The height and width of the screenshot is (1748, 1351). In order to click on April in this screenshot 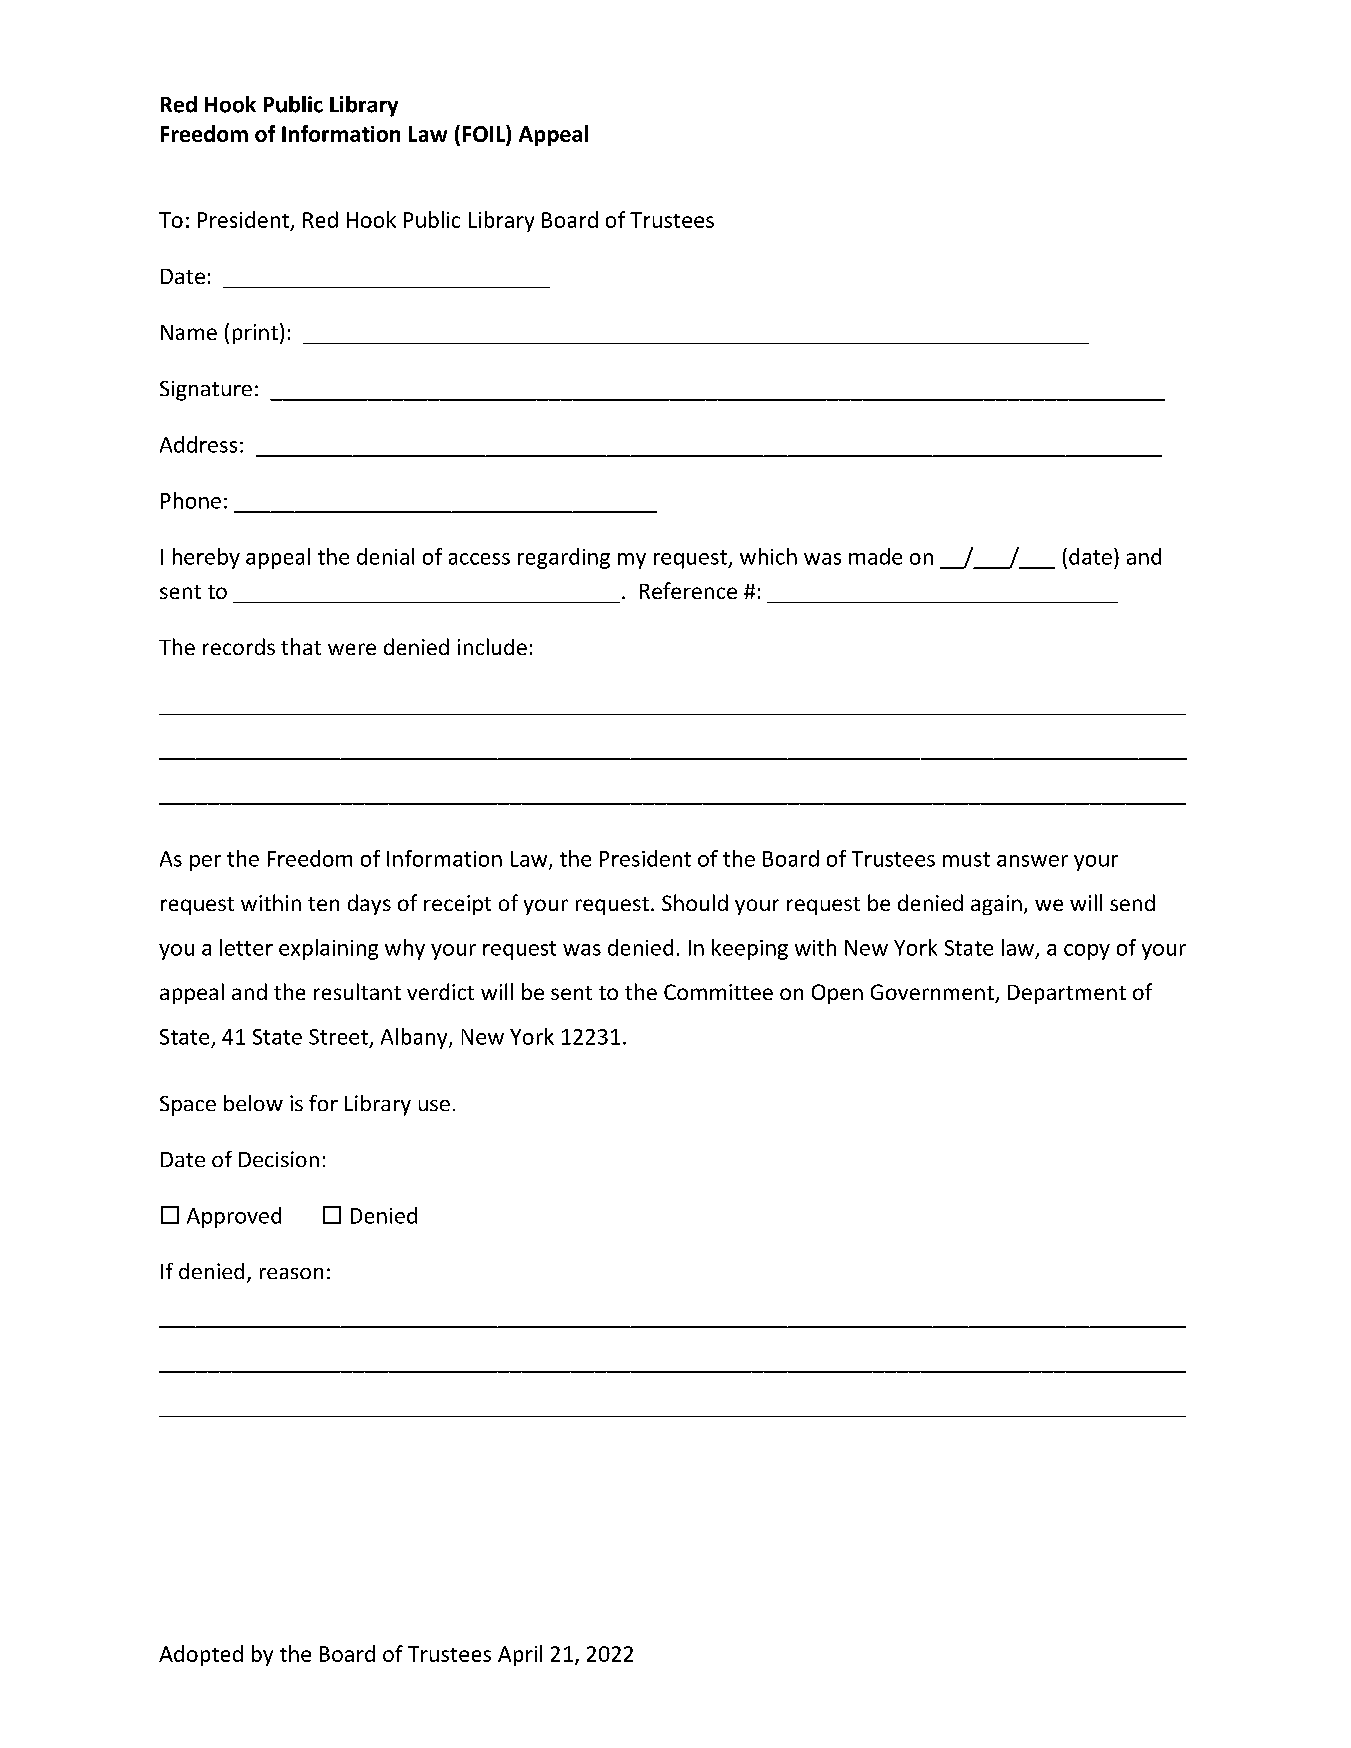, I will do `click(520, 1655)`.
